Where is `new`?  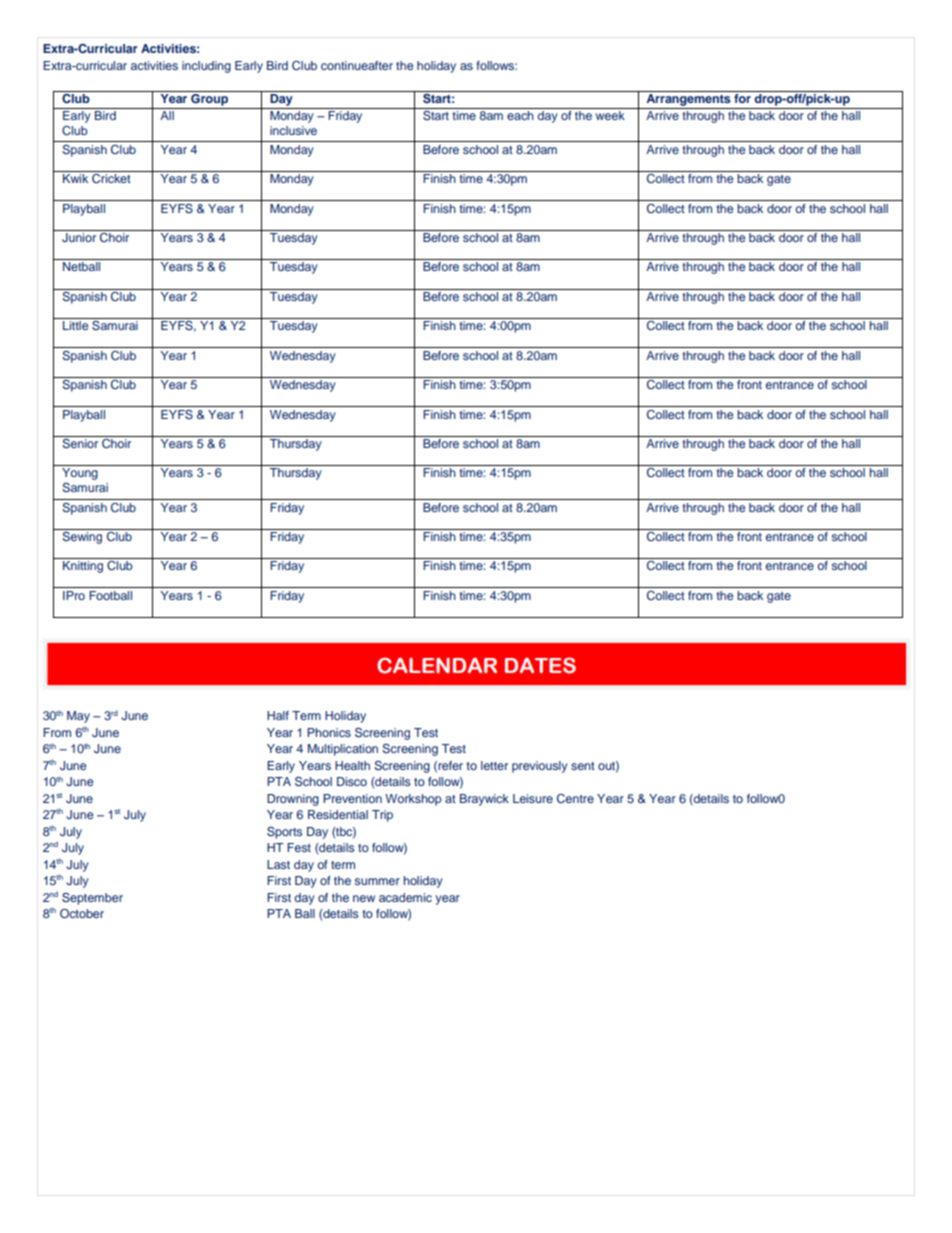 new is located at coordinates (364, 898).
